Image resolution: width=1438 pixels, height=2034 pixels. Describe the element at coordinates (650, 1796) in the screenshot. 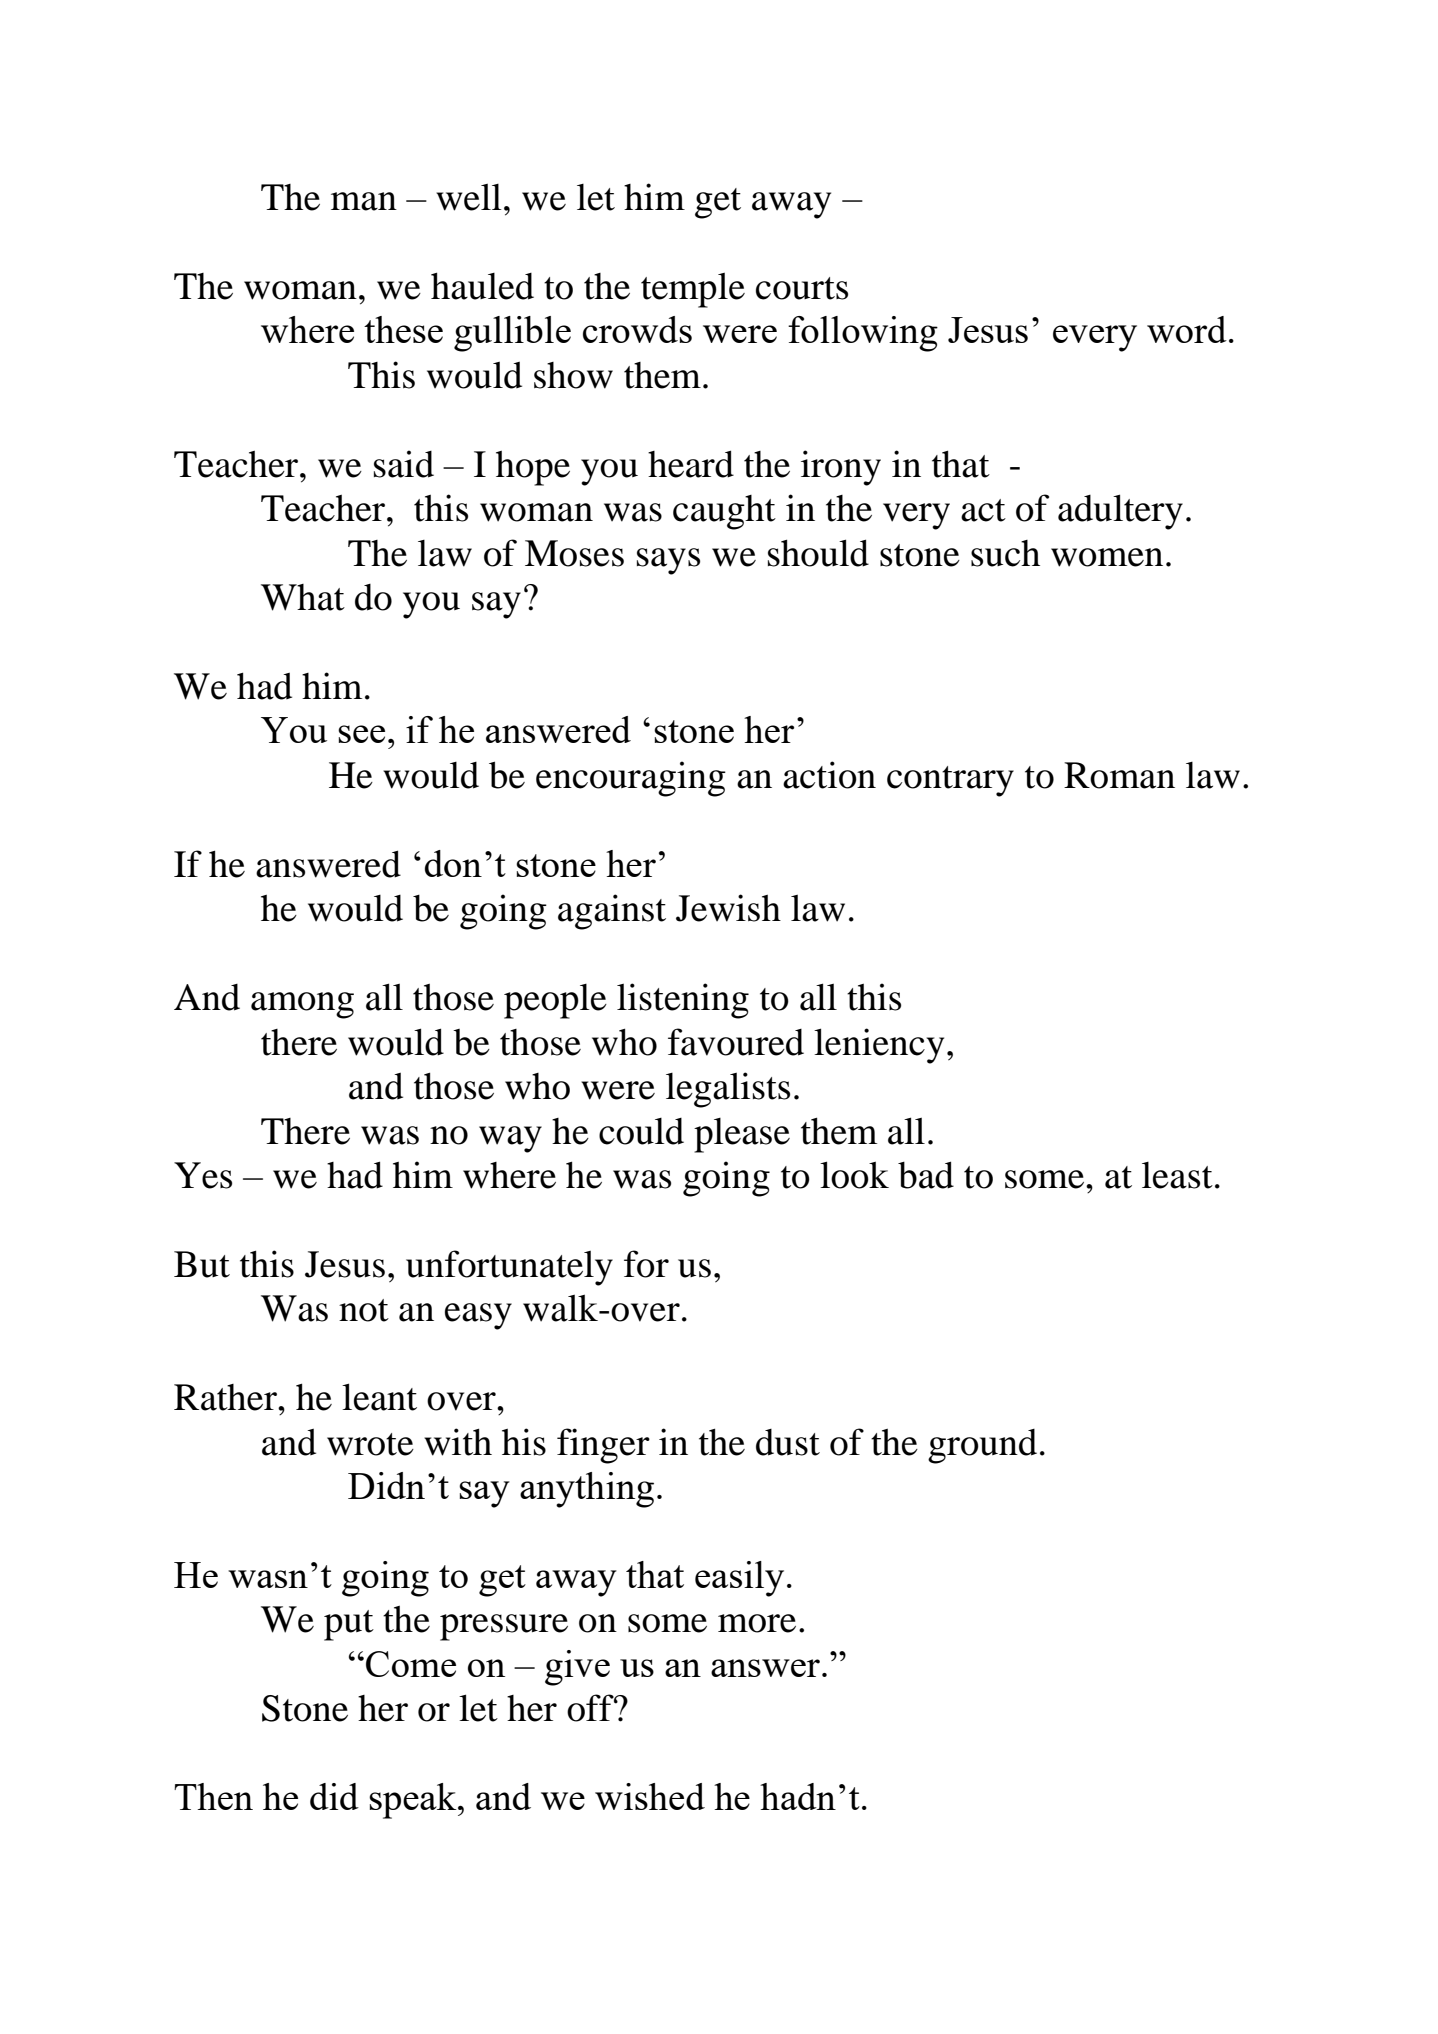

I see `wished` at that location.
